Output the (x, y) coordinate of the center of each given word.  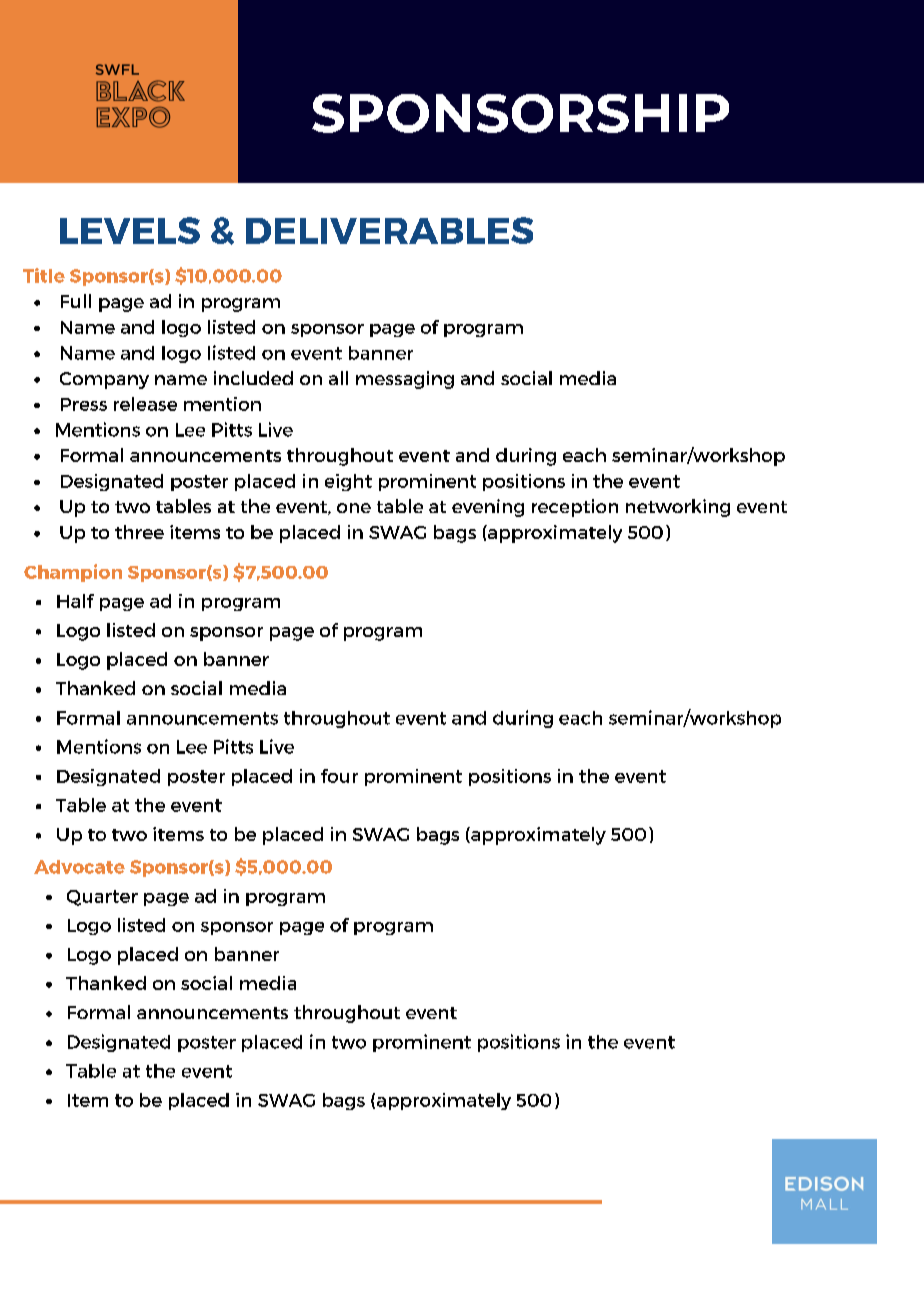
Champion (73, 573)
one (354, 508)
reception (575, 508)
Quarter (102, 898)
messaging (405, 380)
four (339, 776)
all (338, 378)
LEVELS (130, 230)
